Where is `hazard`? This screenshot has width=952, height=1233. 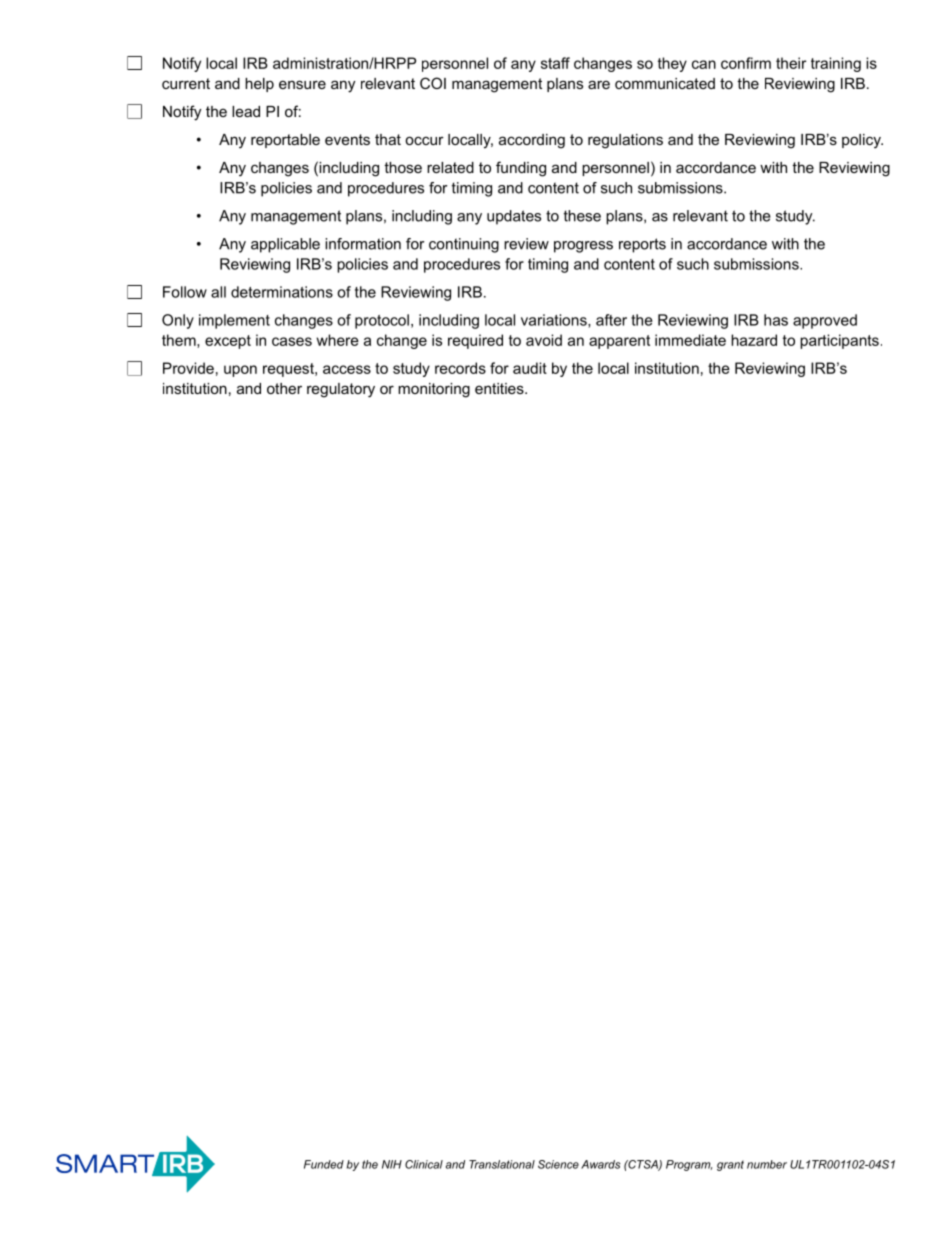
hazard is located at coordinates (754, 340).
